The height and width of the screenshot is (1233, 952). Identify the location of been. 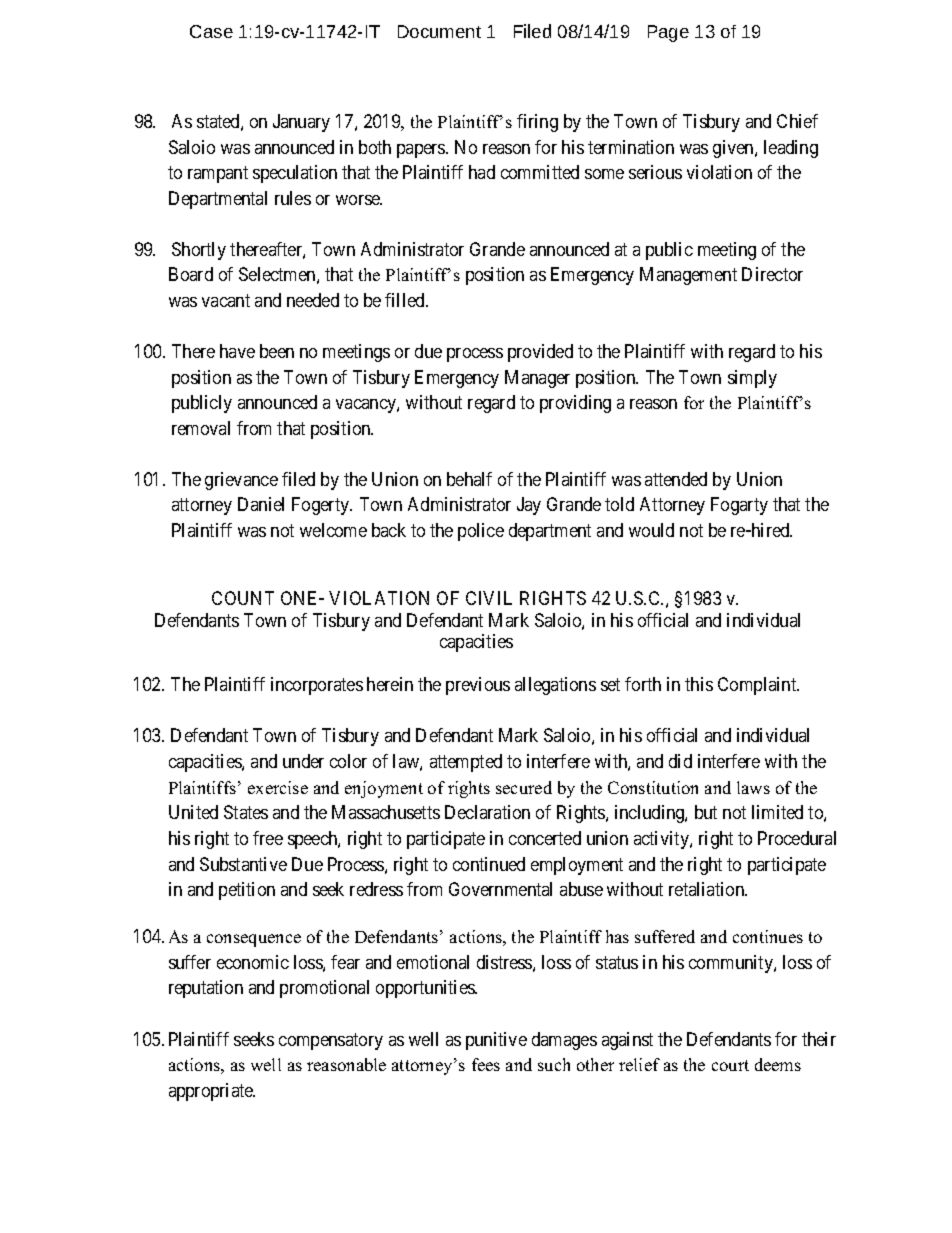
(277, 351).
